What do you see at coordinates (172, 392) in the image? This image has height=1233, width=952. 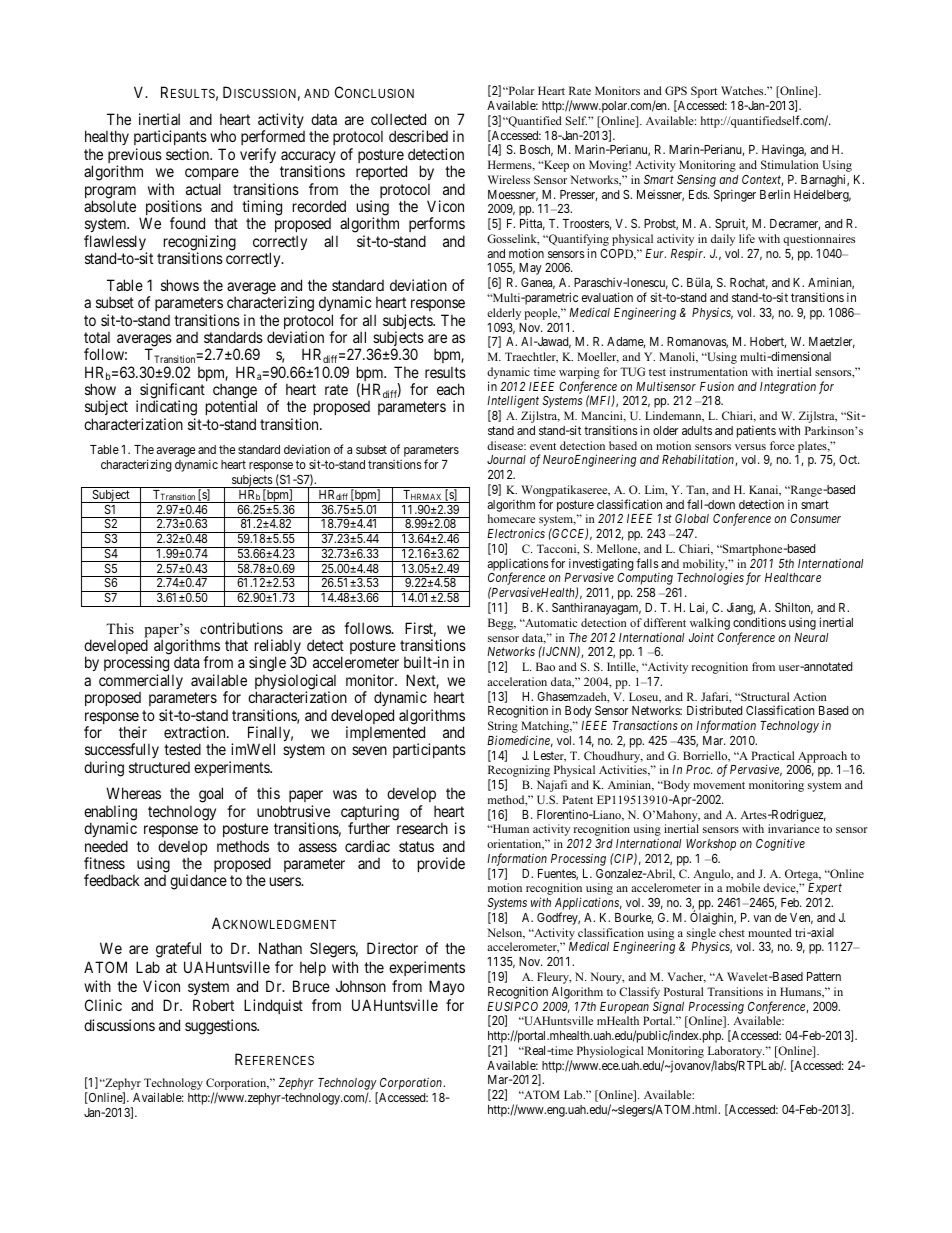 I see `significant` at bounding box center [172, 392].
